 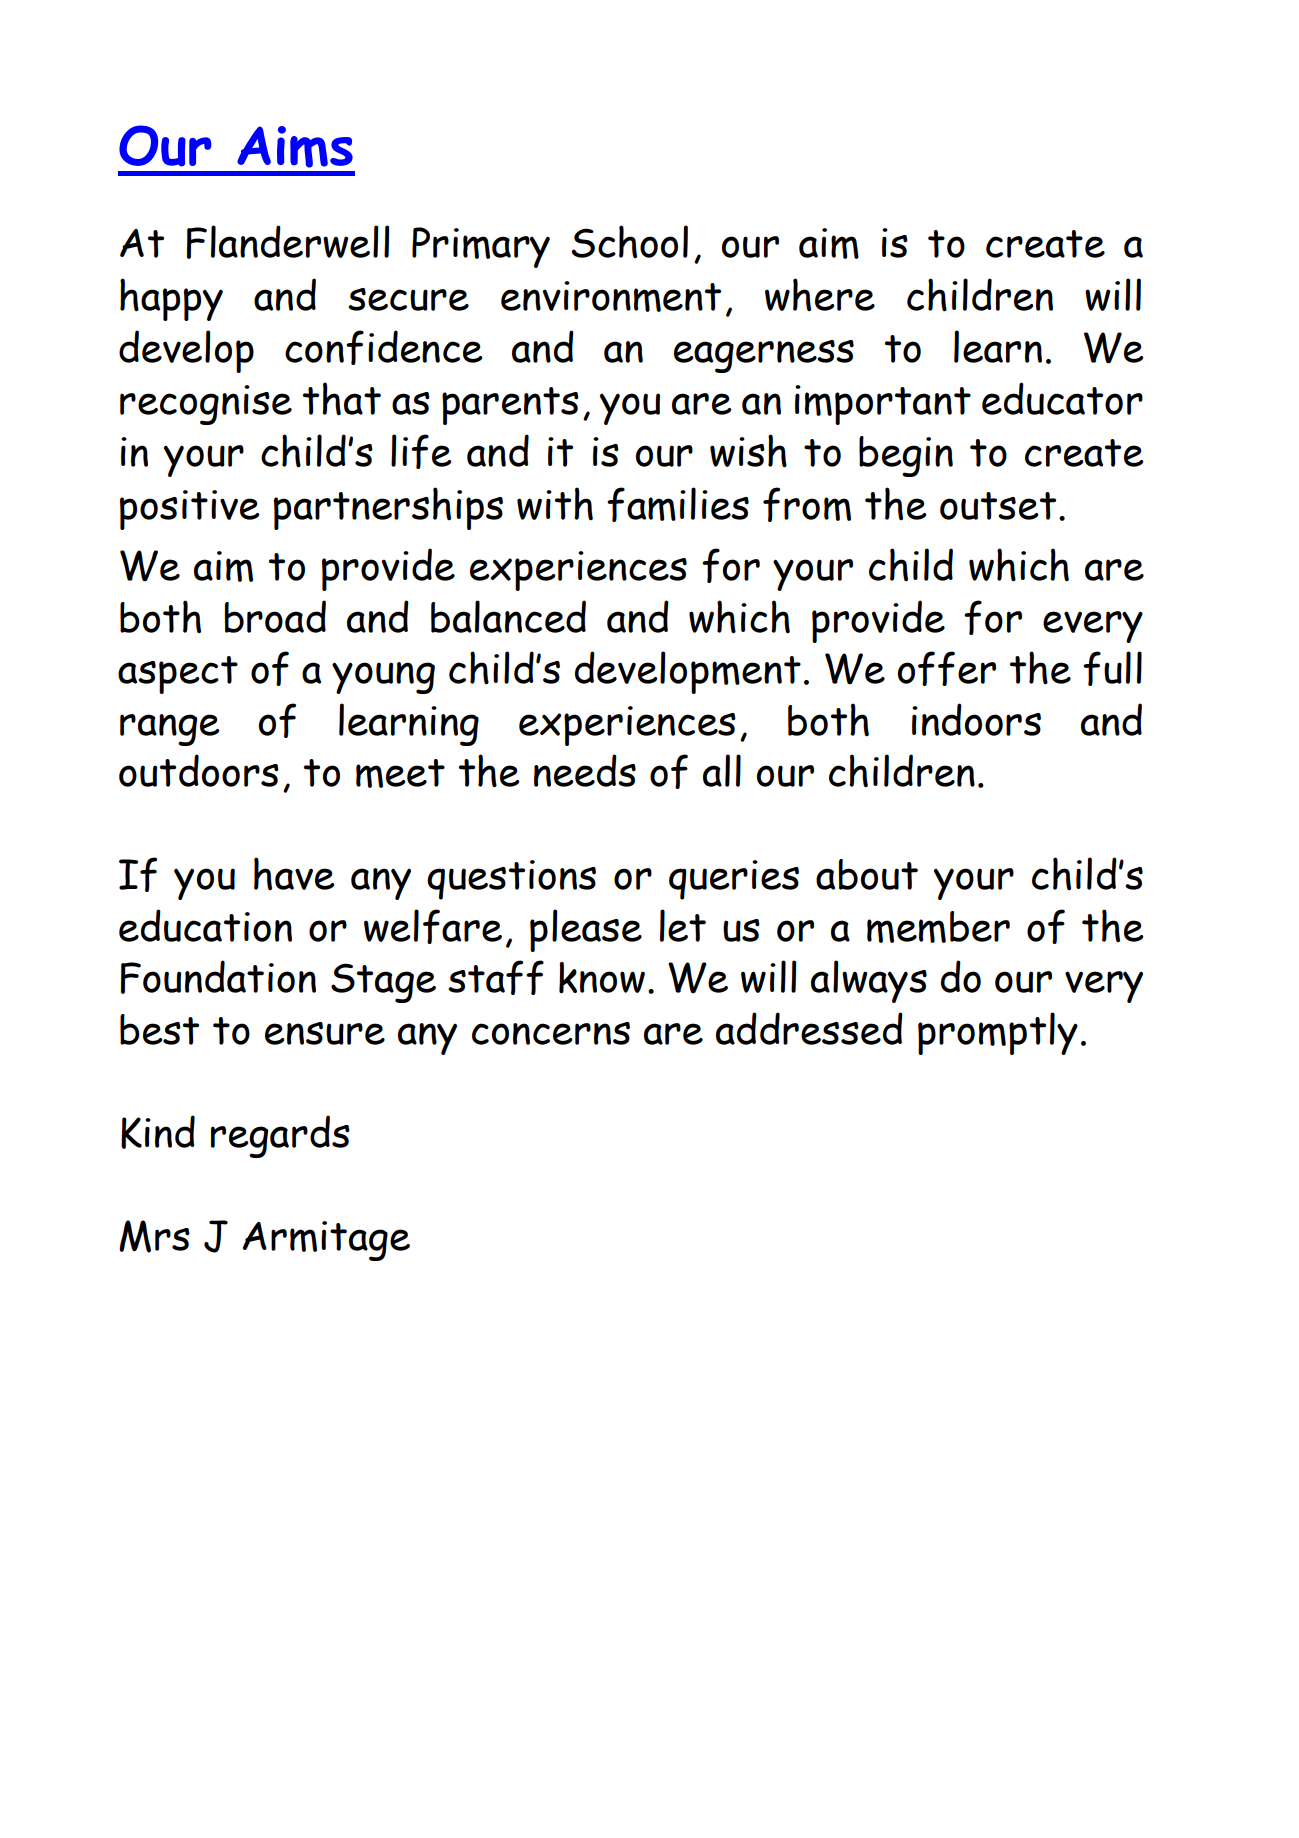 I want to click on School, so click(x=630, y=241).
